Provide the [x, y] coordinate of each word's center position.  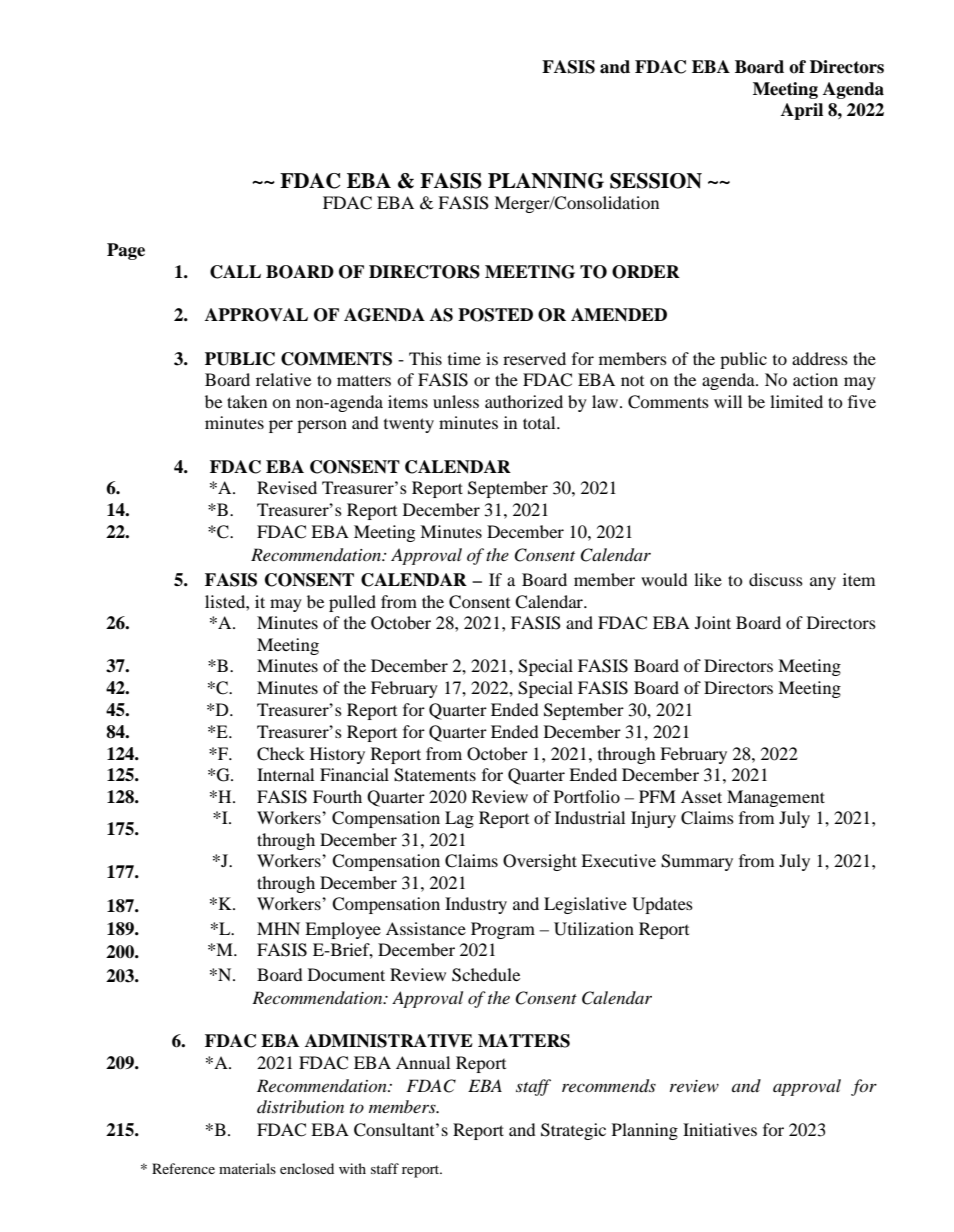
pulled [352, 603]
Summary [697, 862]
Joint [713, 622]
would [664, 579]
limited [796, 401]
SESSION [656, 181]
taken [247, 401]
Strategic [573, 1131]
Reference [183, 1168]
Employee [343, 930]
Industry [476, 905]
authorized [524, 401]
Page [126, 251]
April [802, 111]
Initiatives [720, 1129]
